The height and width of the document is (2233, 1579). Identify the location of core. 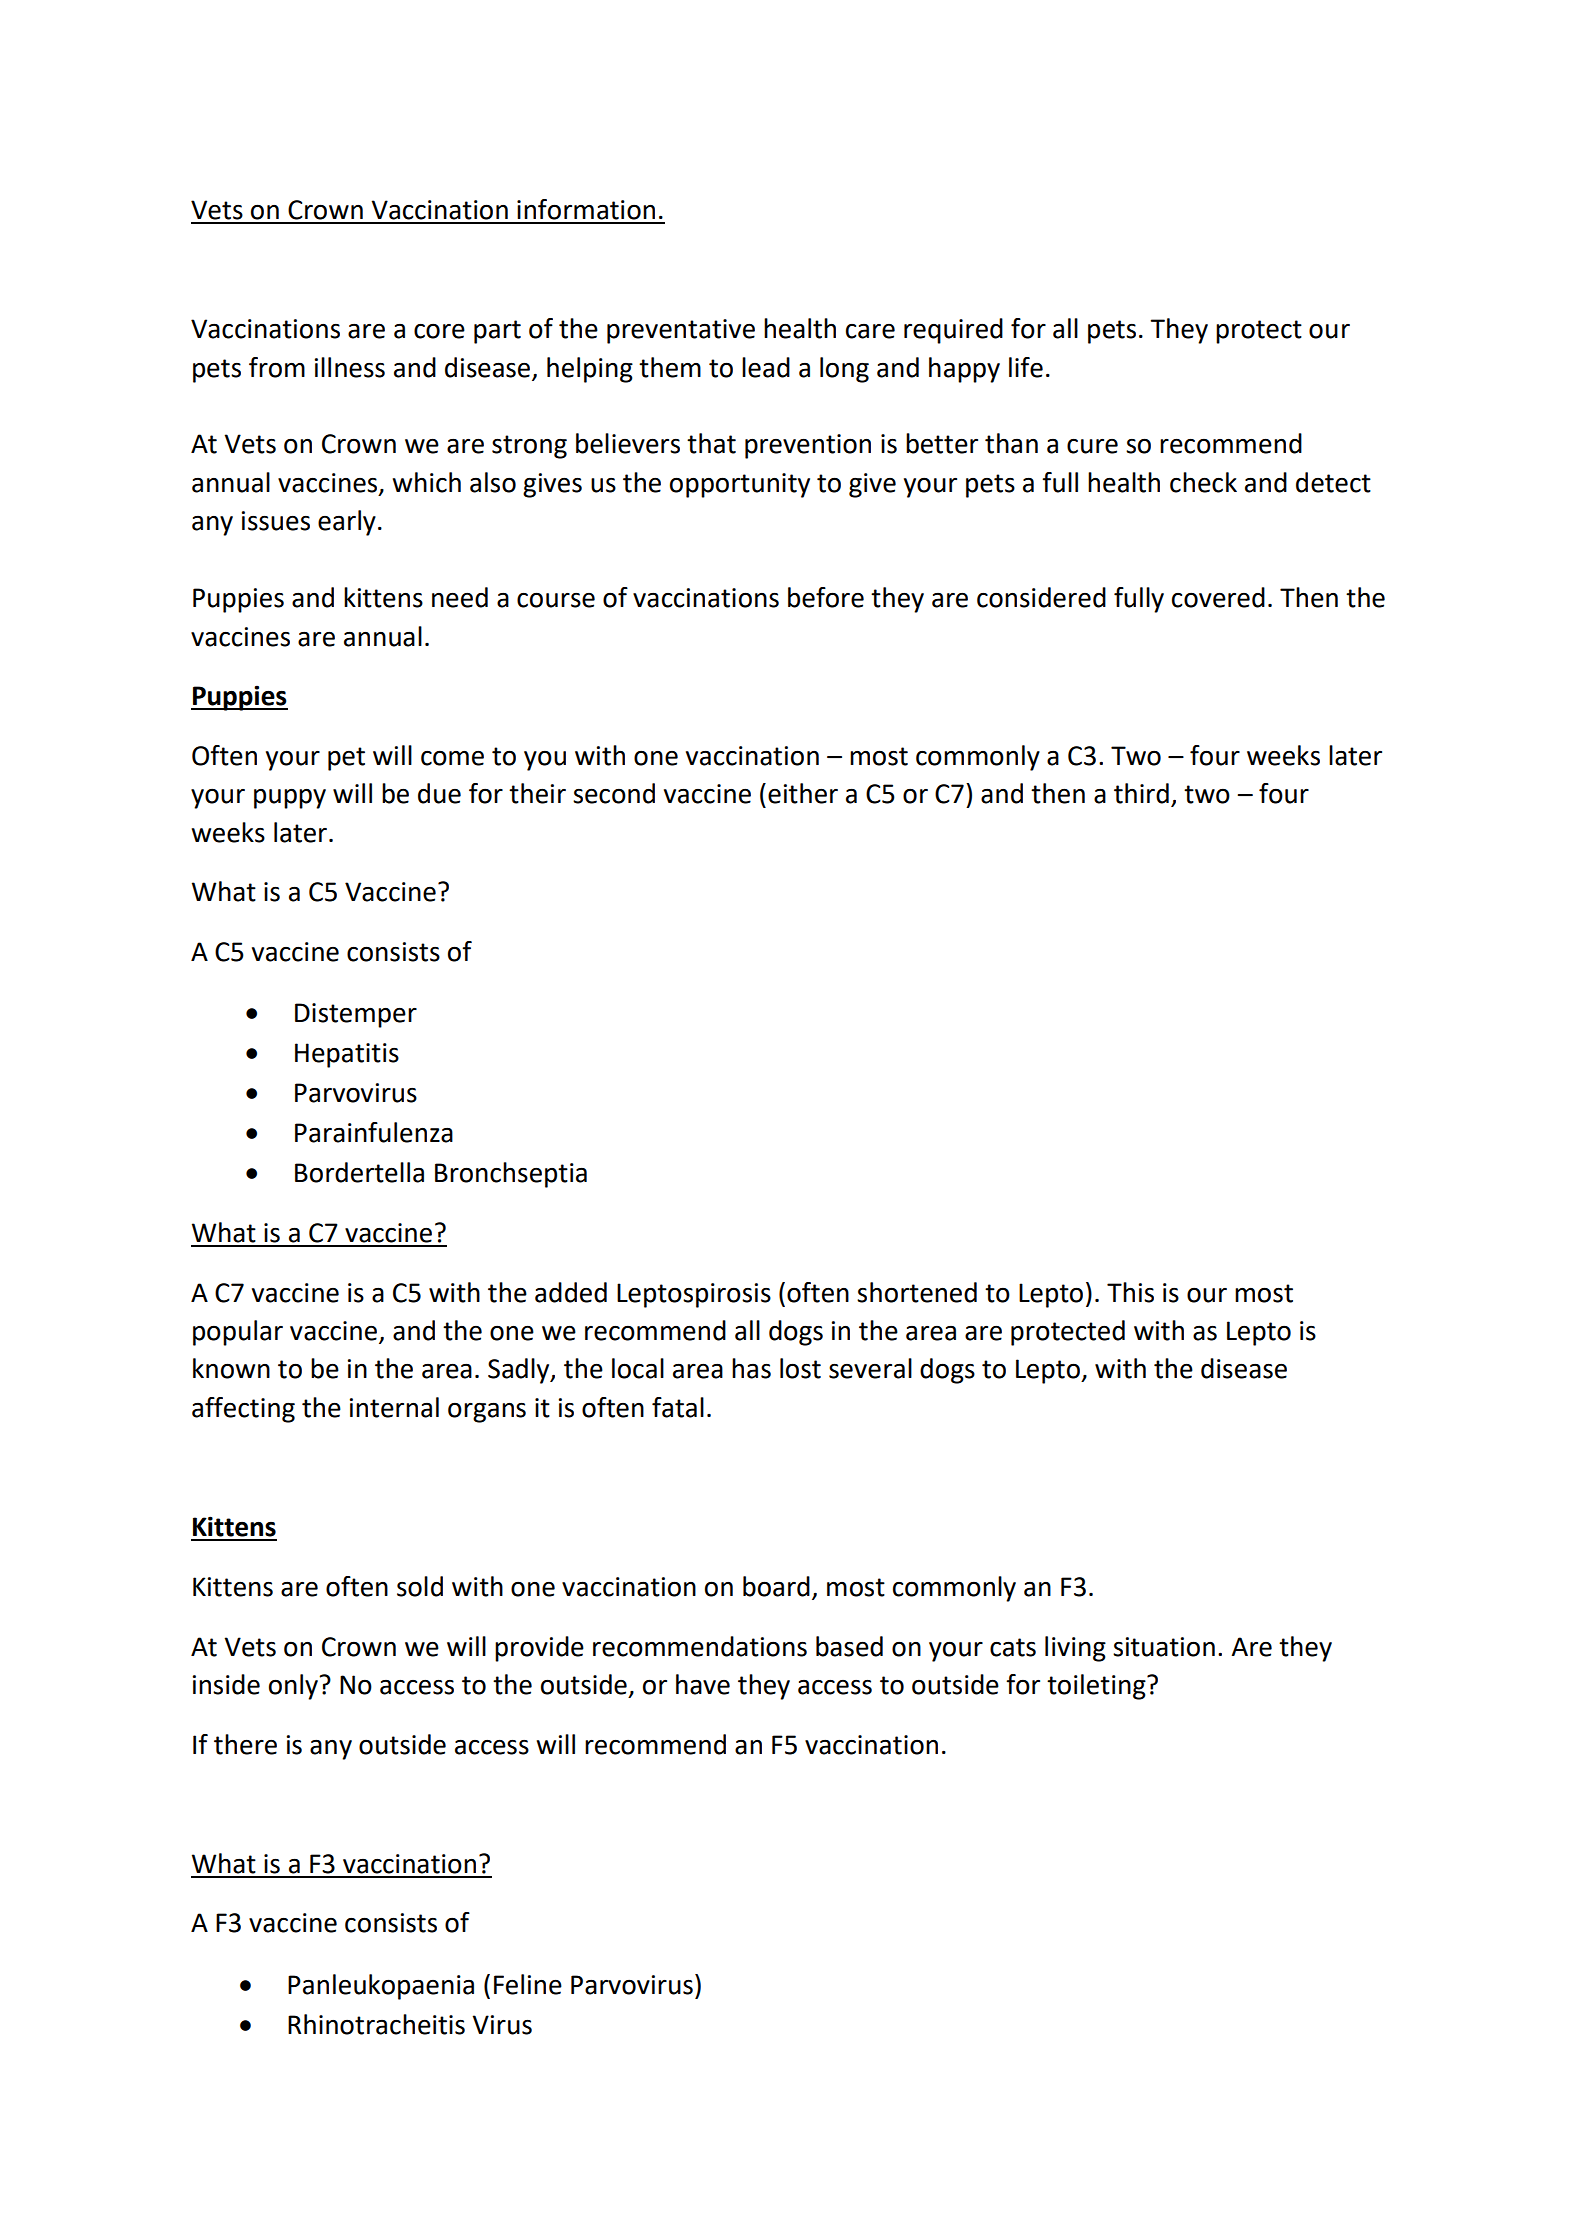
(439, 331).
